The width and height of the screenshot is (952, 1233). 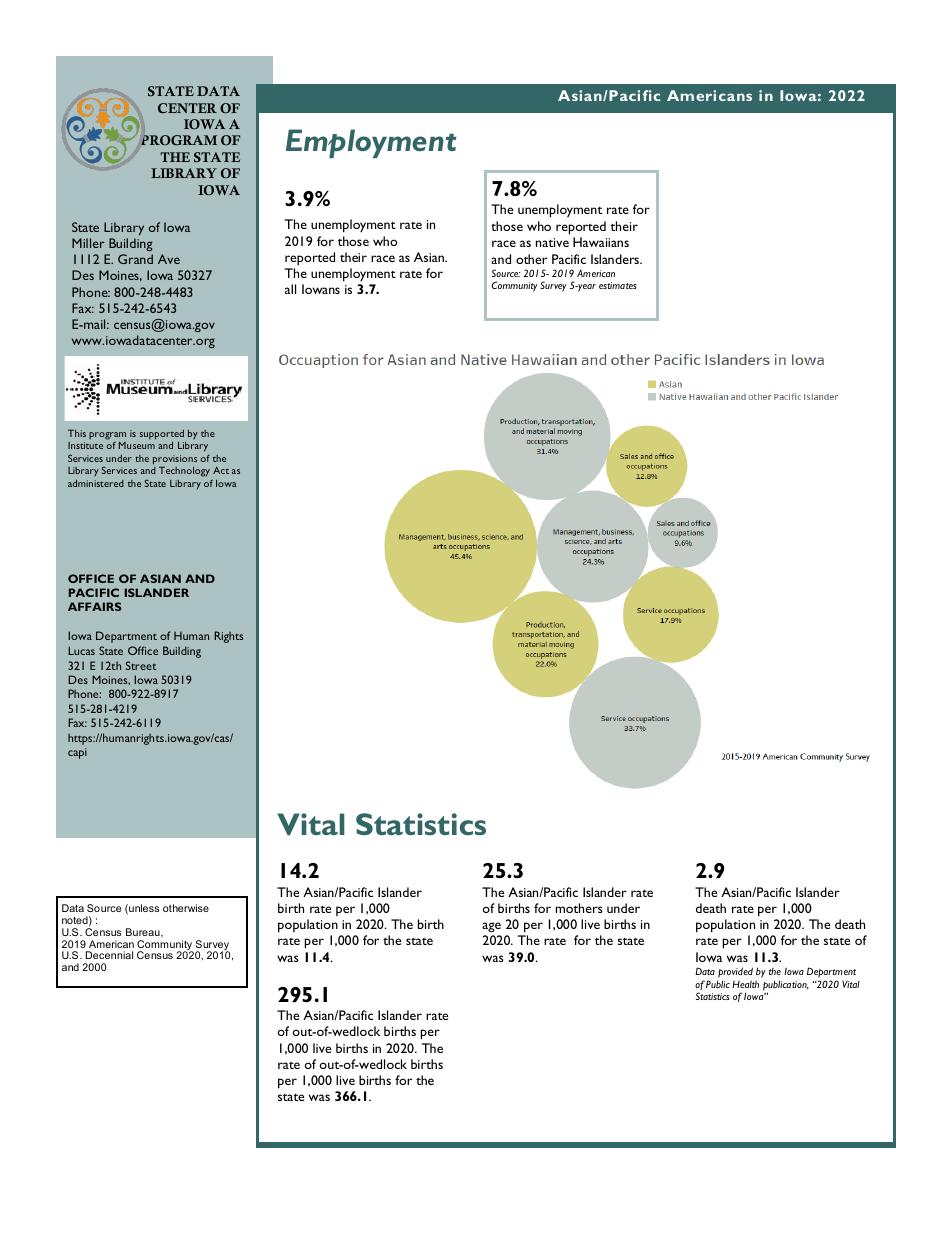 I want to click on Act, so click(x=221, y=470).
